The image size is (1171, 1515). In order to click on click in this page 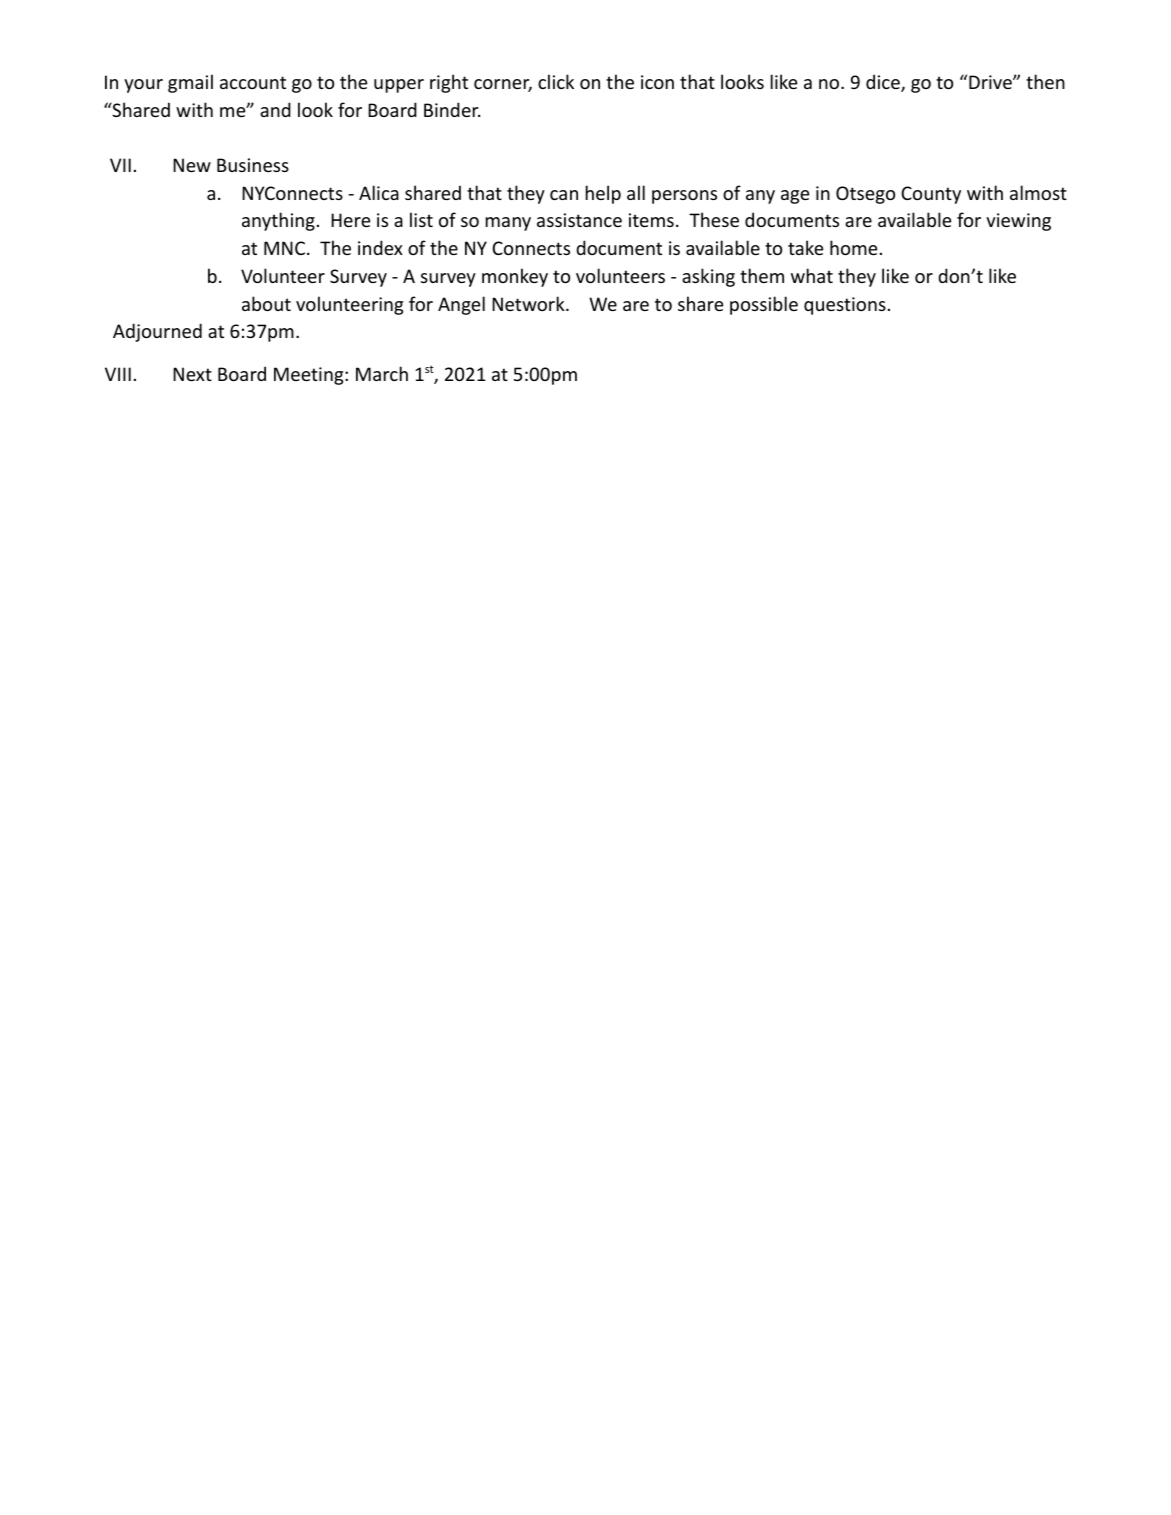, I will do `click(556, 81)`.
